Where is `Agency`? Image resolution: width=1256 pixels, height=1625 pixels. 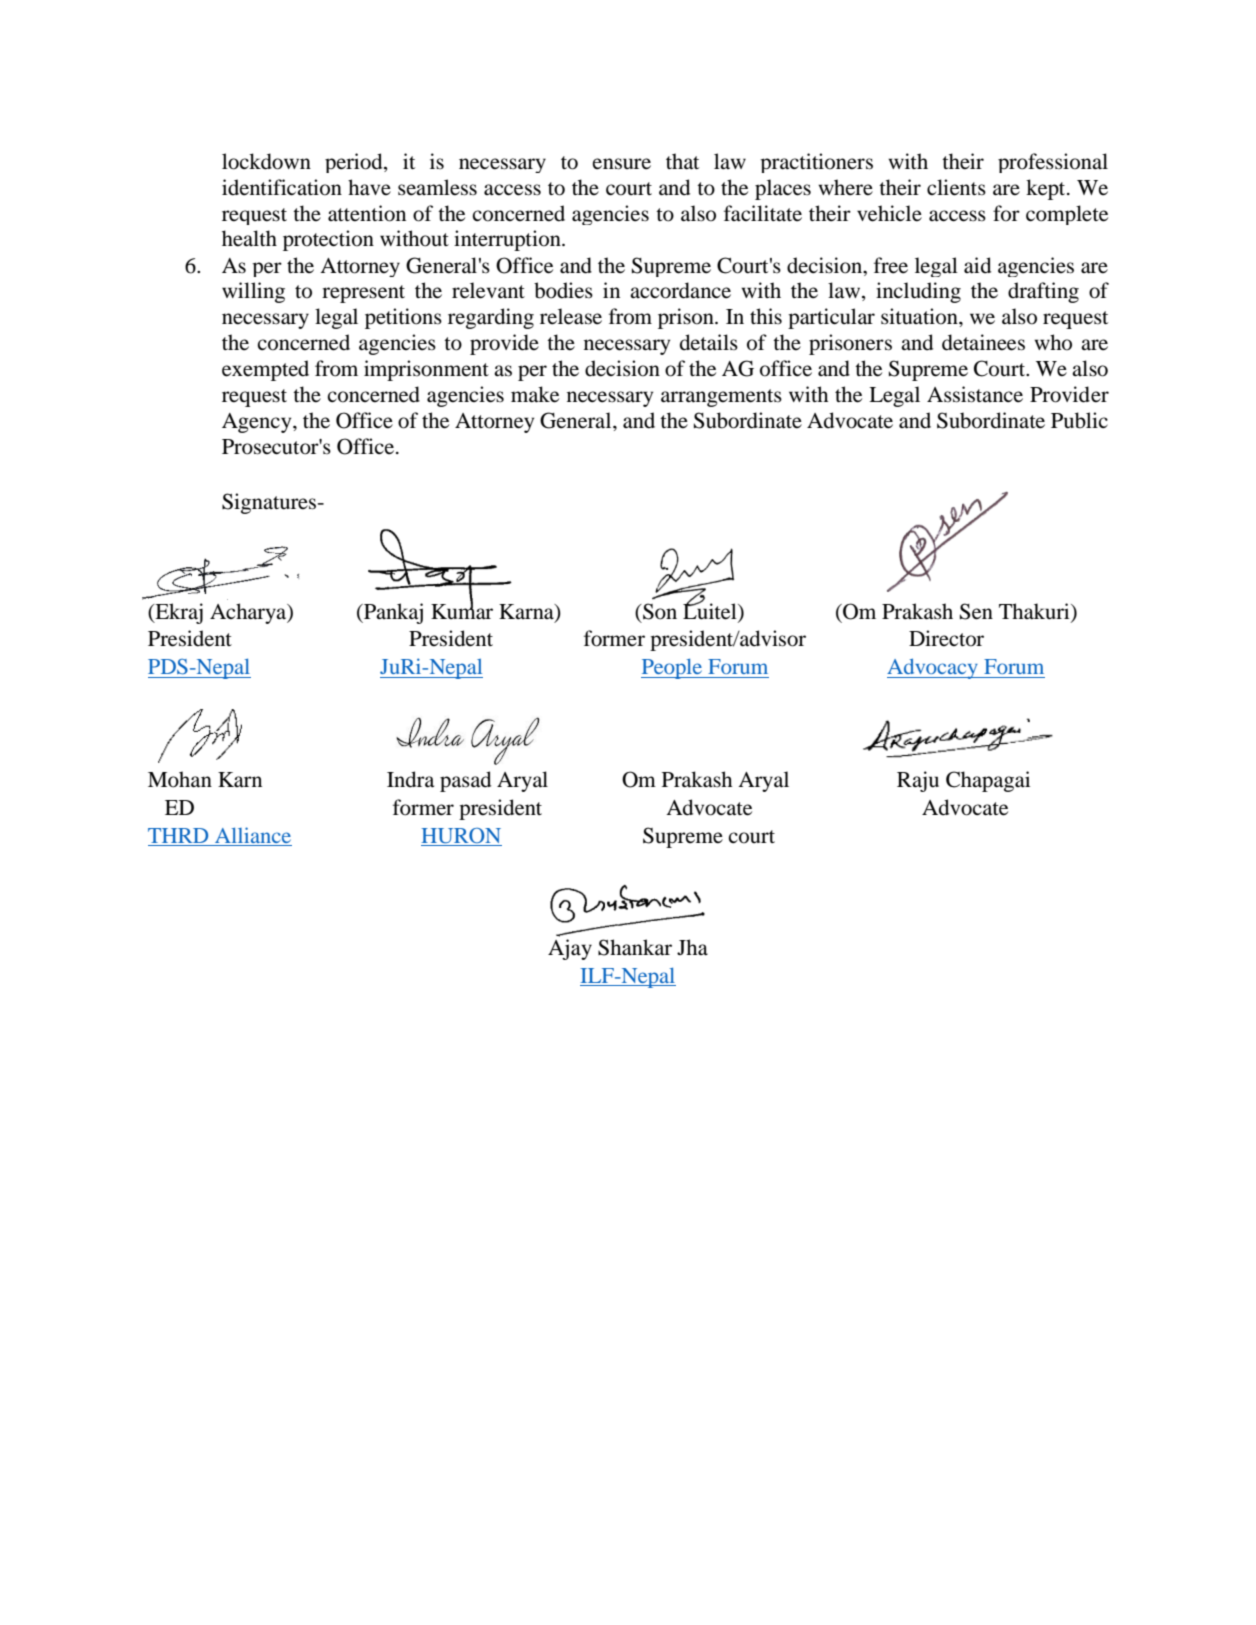
Agency is located at coordinates (258, 423).
